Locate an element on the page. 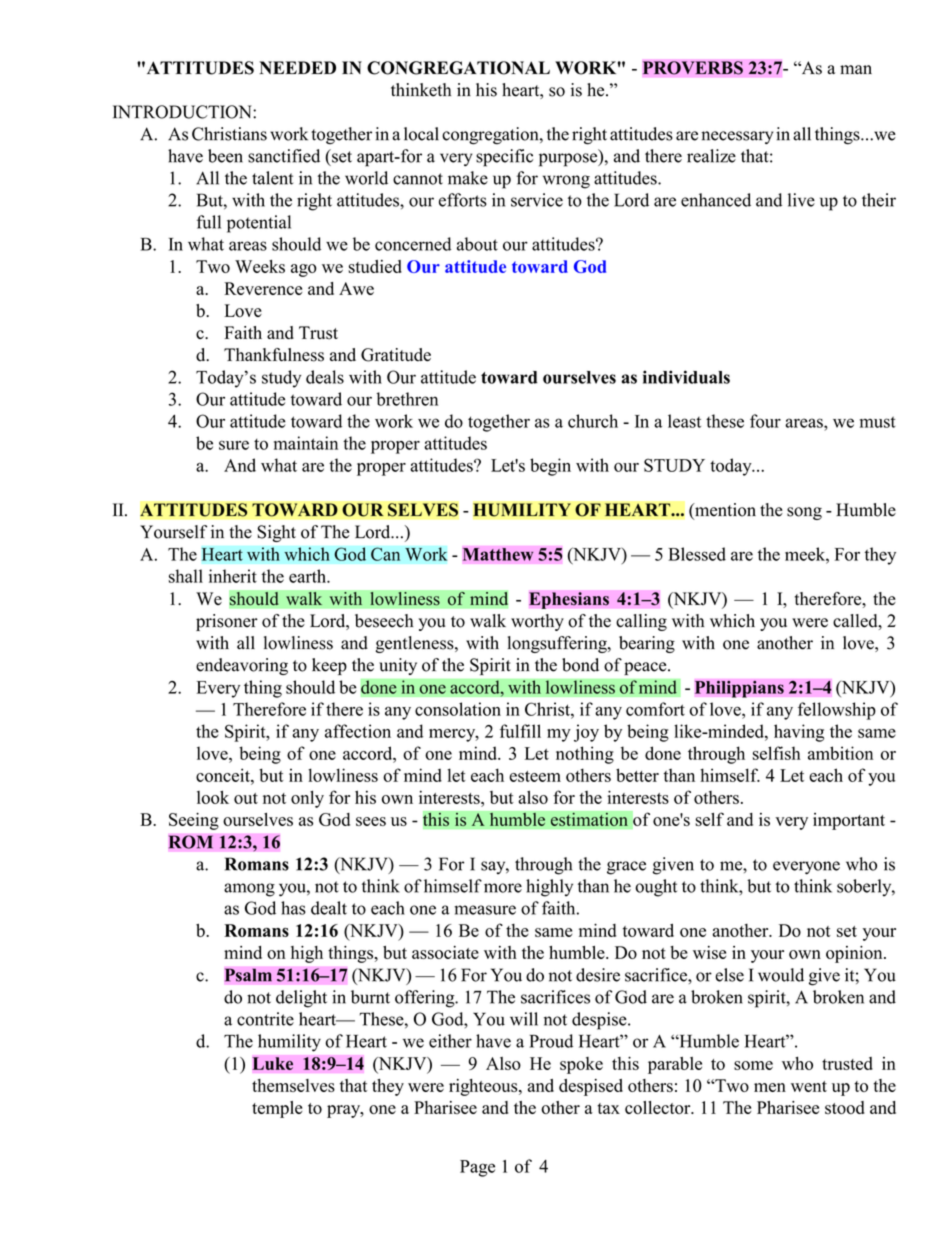 Image resolution: width=952 pixels, height=1233 pixels. important is located at coordinates (849, 821).
